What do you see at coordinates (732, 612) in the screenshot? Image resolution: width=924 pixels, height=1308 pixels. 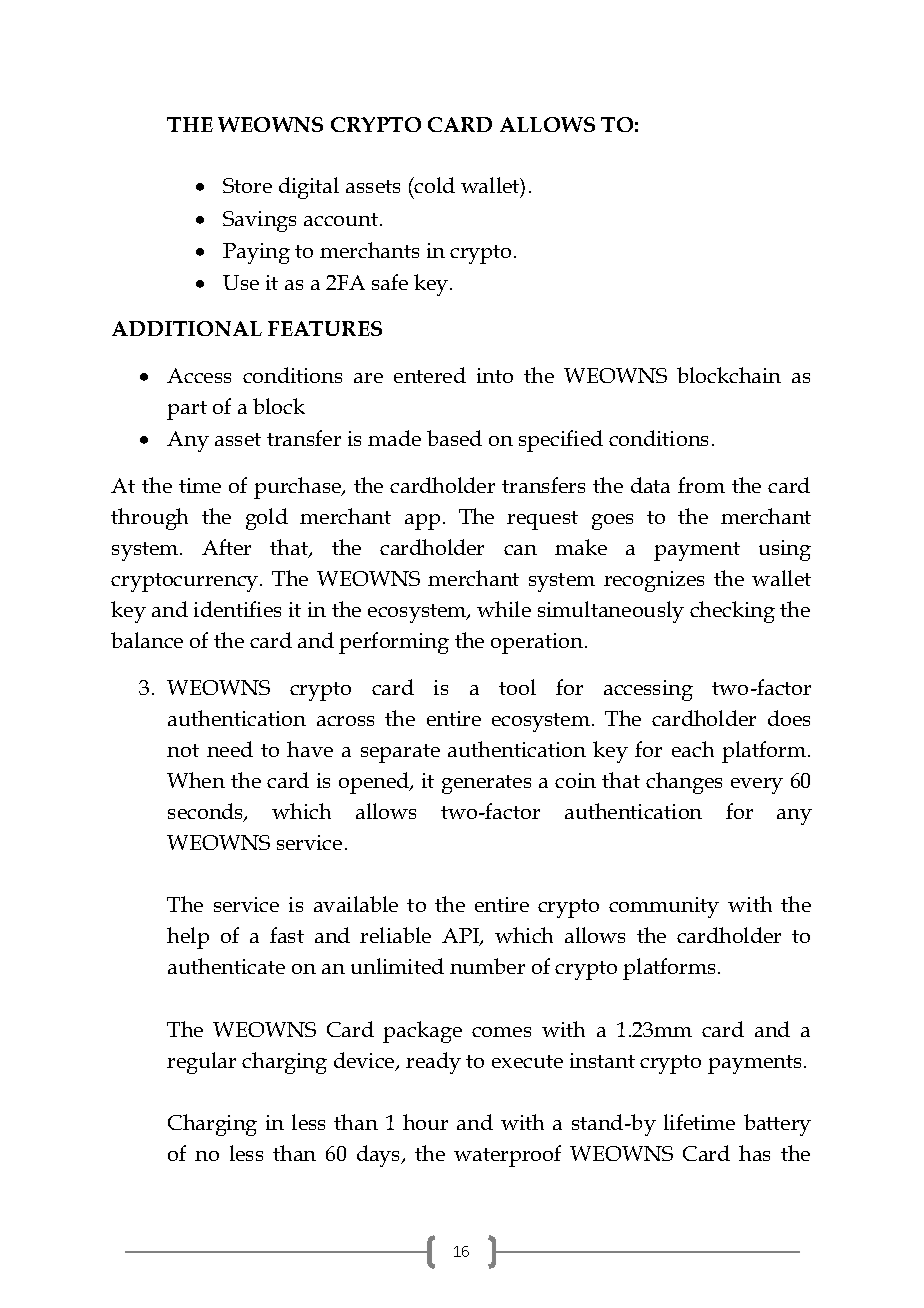 I see `checking` at bounding box center [732, 612].
